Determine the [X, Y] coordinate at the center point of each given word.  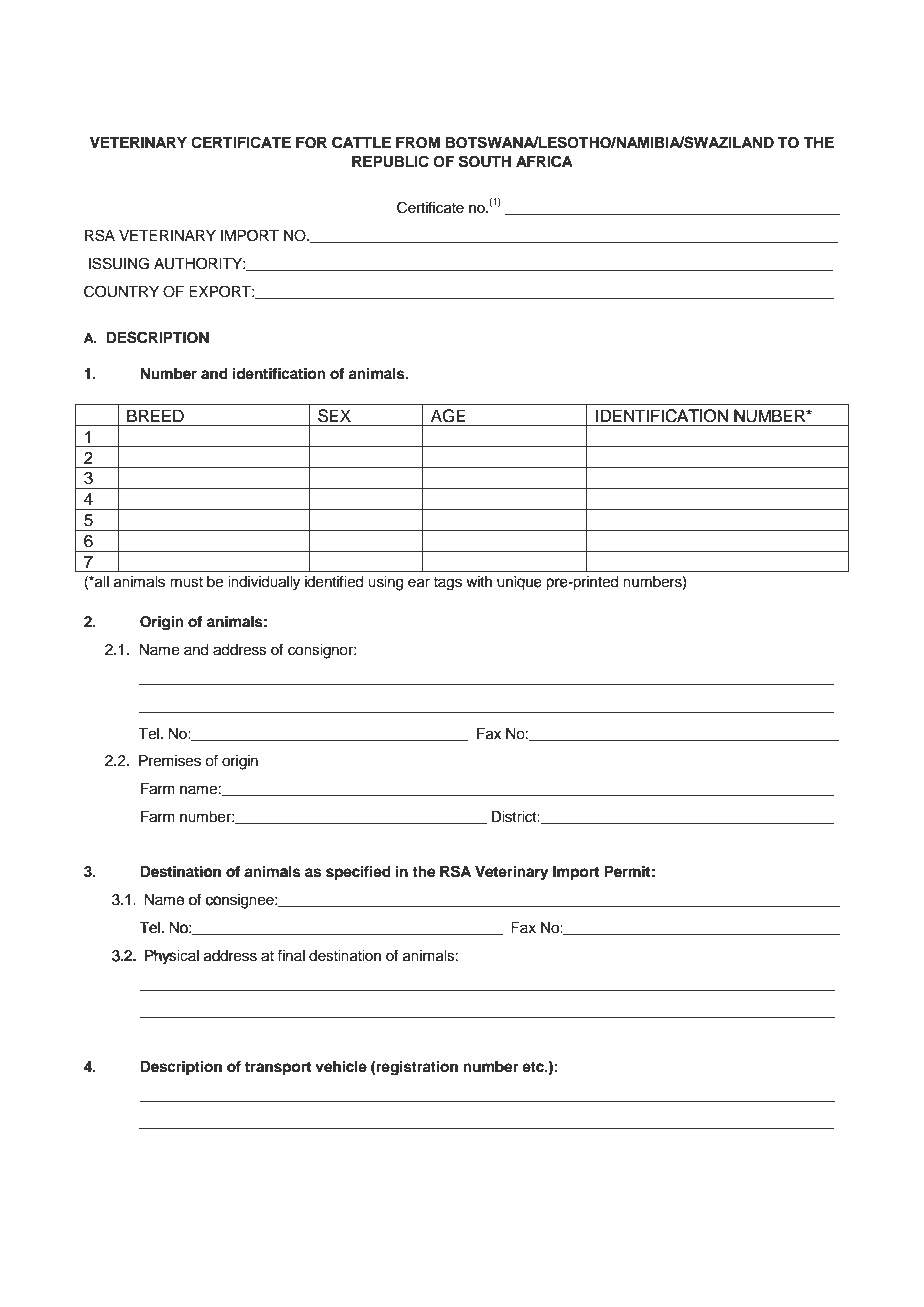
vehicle [341, 1066]
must [186, 582]
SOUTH [485, 161]
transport [278, 1069]
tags [447, 584]
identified [334, 581]
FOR [311, 143]
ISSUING [119, 263]
